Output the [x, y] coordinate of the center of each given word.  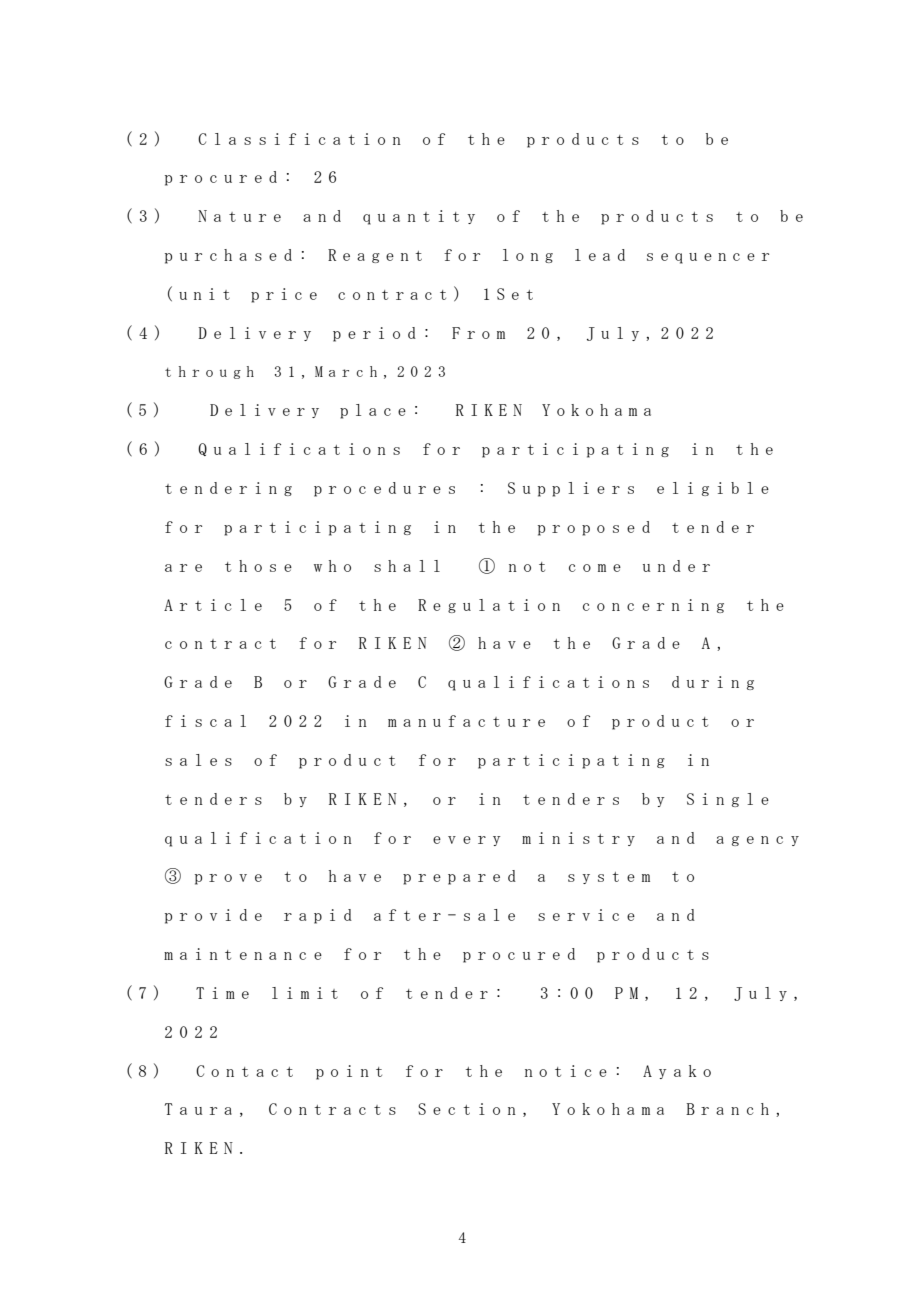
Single [728, 800]
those [258, 566]
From [478, 333]
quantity [419, 217]
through [209, 372]
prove [228, 879]
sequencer [708, 258]
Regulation [489, 606]
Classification [299, 139]
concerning [653, 606]
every [466, 841]
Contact [244, 1071]
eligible [713, 489]
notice [566, 1071]
